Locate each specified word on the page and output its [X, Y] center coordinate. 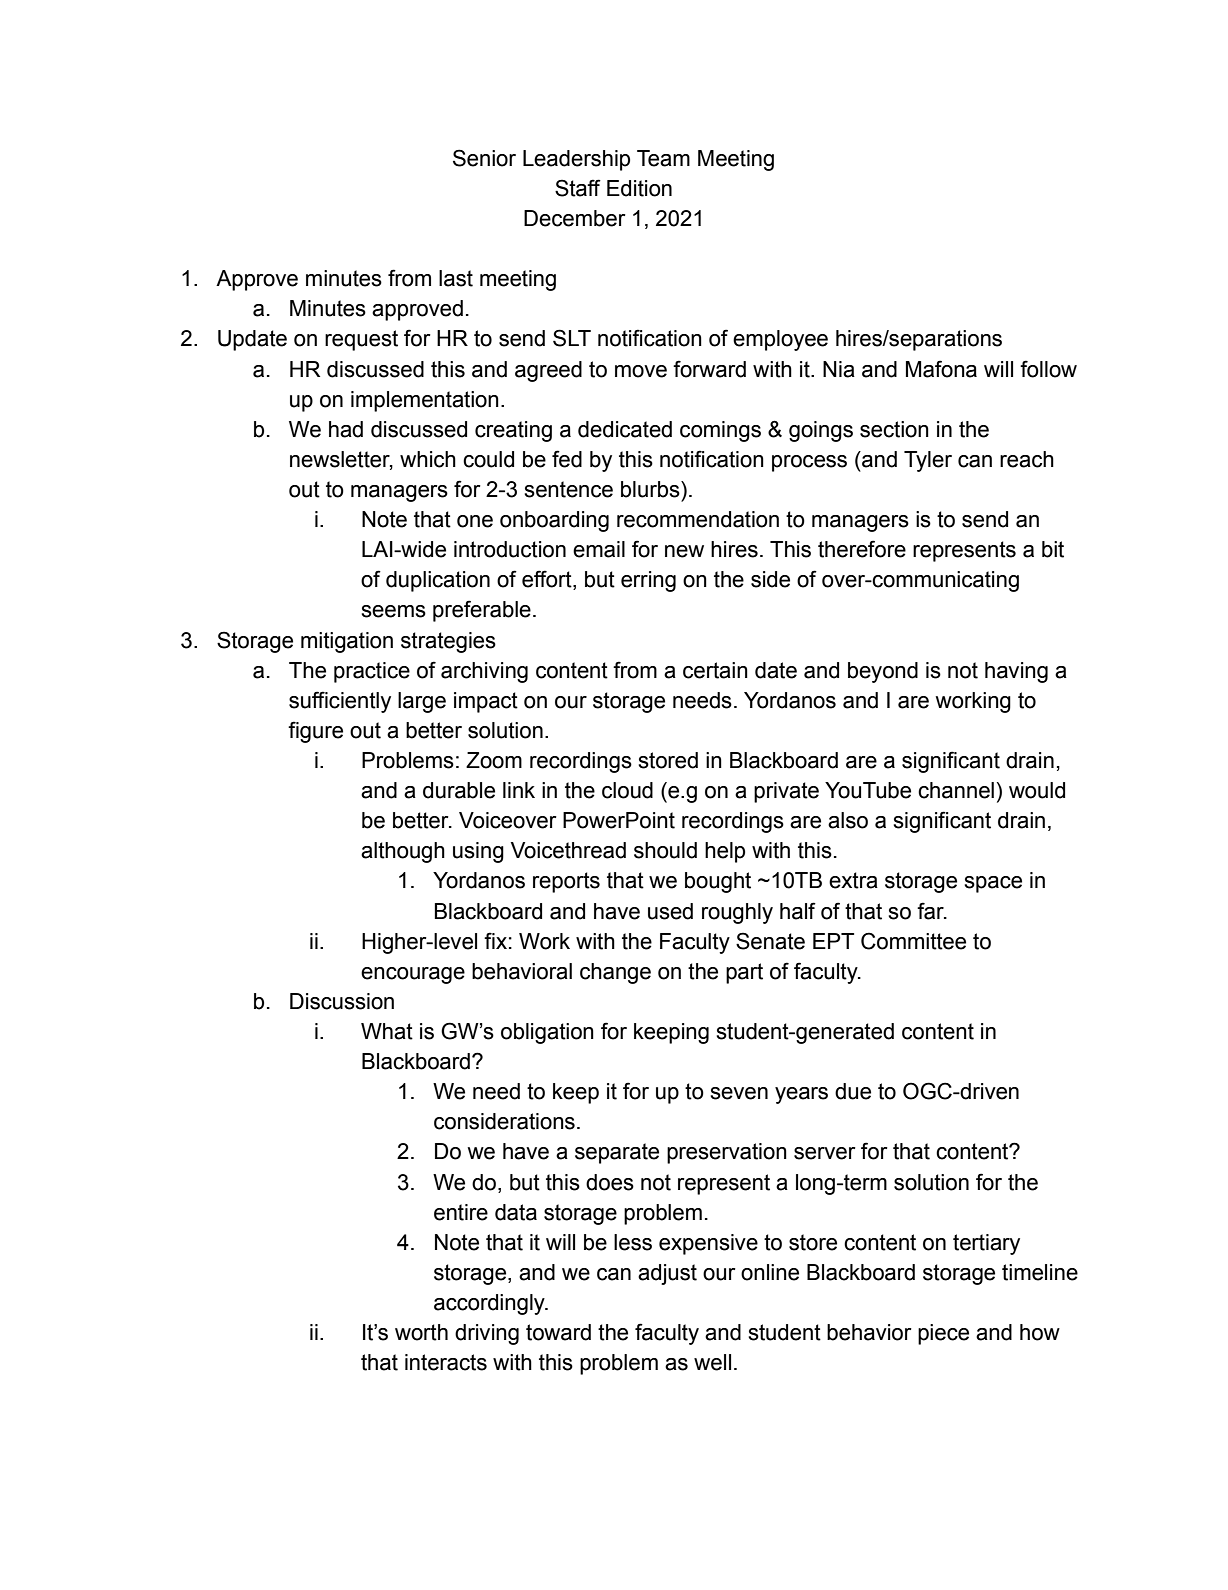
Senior [484, 158]
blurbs [651, 489]
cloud [627, 790]
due [853, 1091]
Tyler [928, 461]
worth [421, 1332]
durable [459, 790]
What [387, 1031]
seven [739, 1093]
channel [956, 790]
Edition [639, 188]
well [712, 1362]
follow [1048, 369]
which [428, 459]
